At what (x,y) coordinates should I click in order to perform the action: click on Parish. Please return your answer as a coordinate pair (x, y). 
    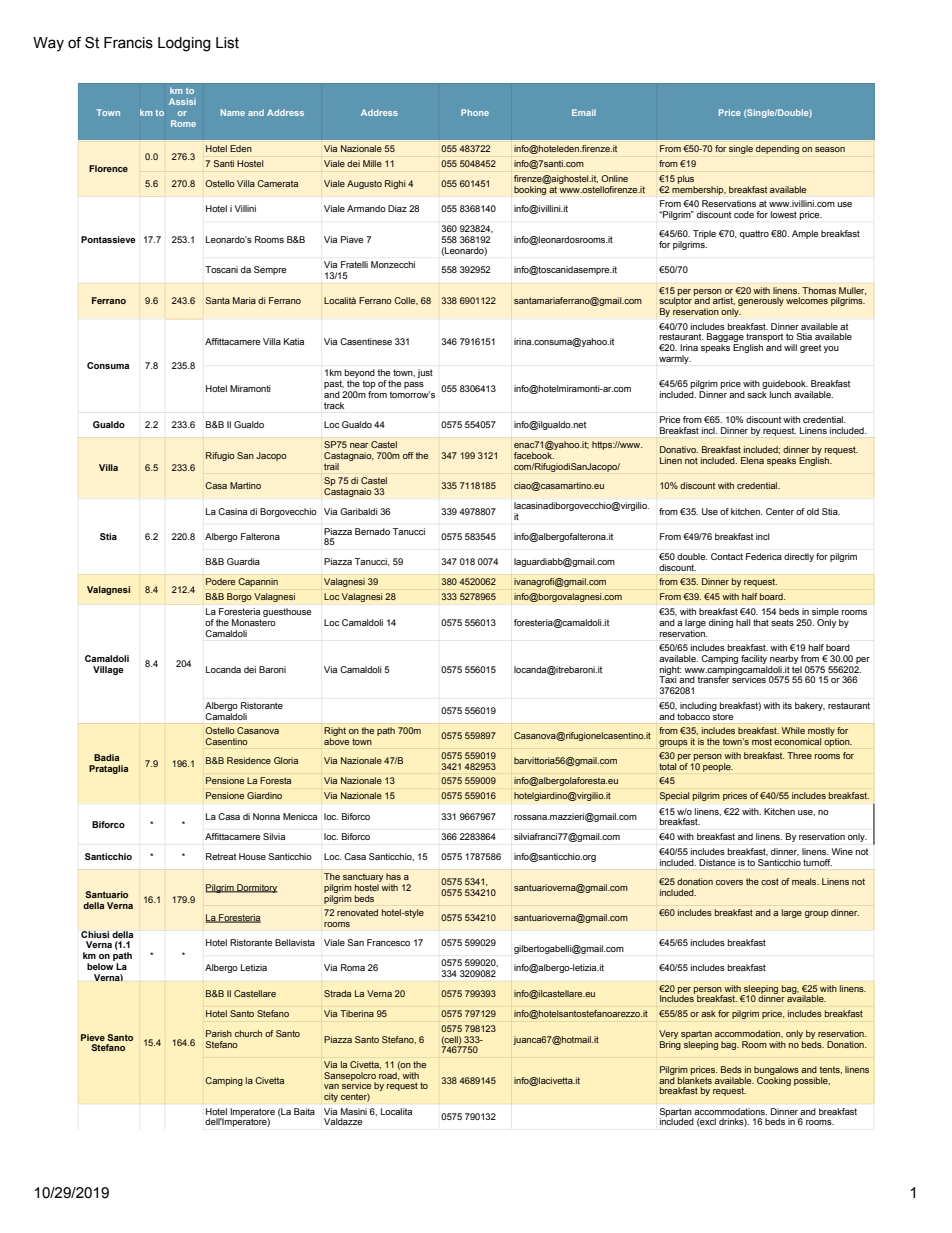
    Looking at the image, I should click on (219, 1033).
